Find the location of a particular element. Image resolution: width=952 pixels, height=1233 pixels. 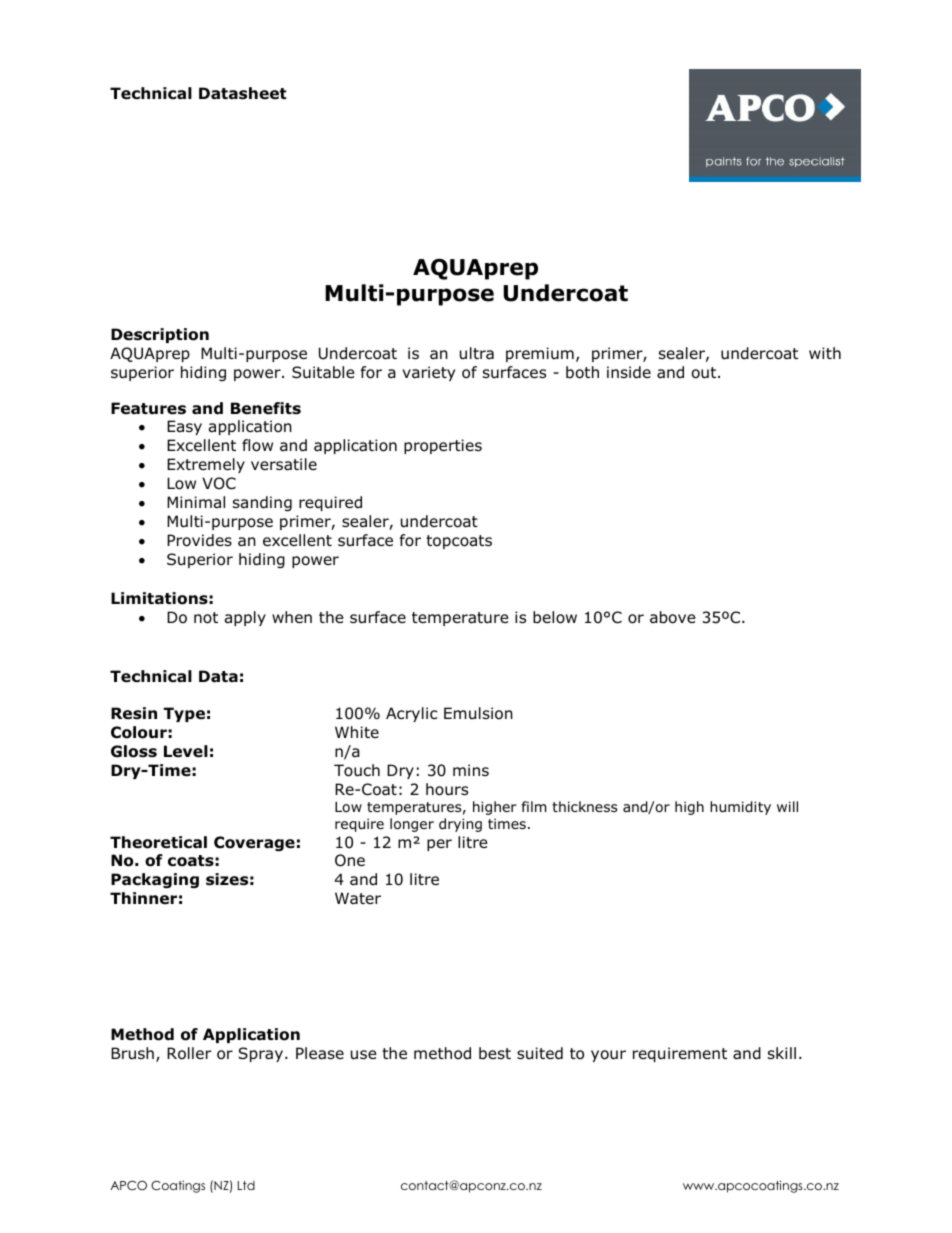

Ltd is located at coordinates (246, 1185).
